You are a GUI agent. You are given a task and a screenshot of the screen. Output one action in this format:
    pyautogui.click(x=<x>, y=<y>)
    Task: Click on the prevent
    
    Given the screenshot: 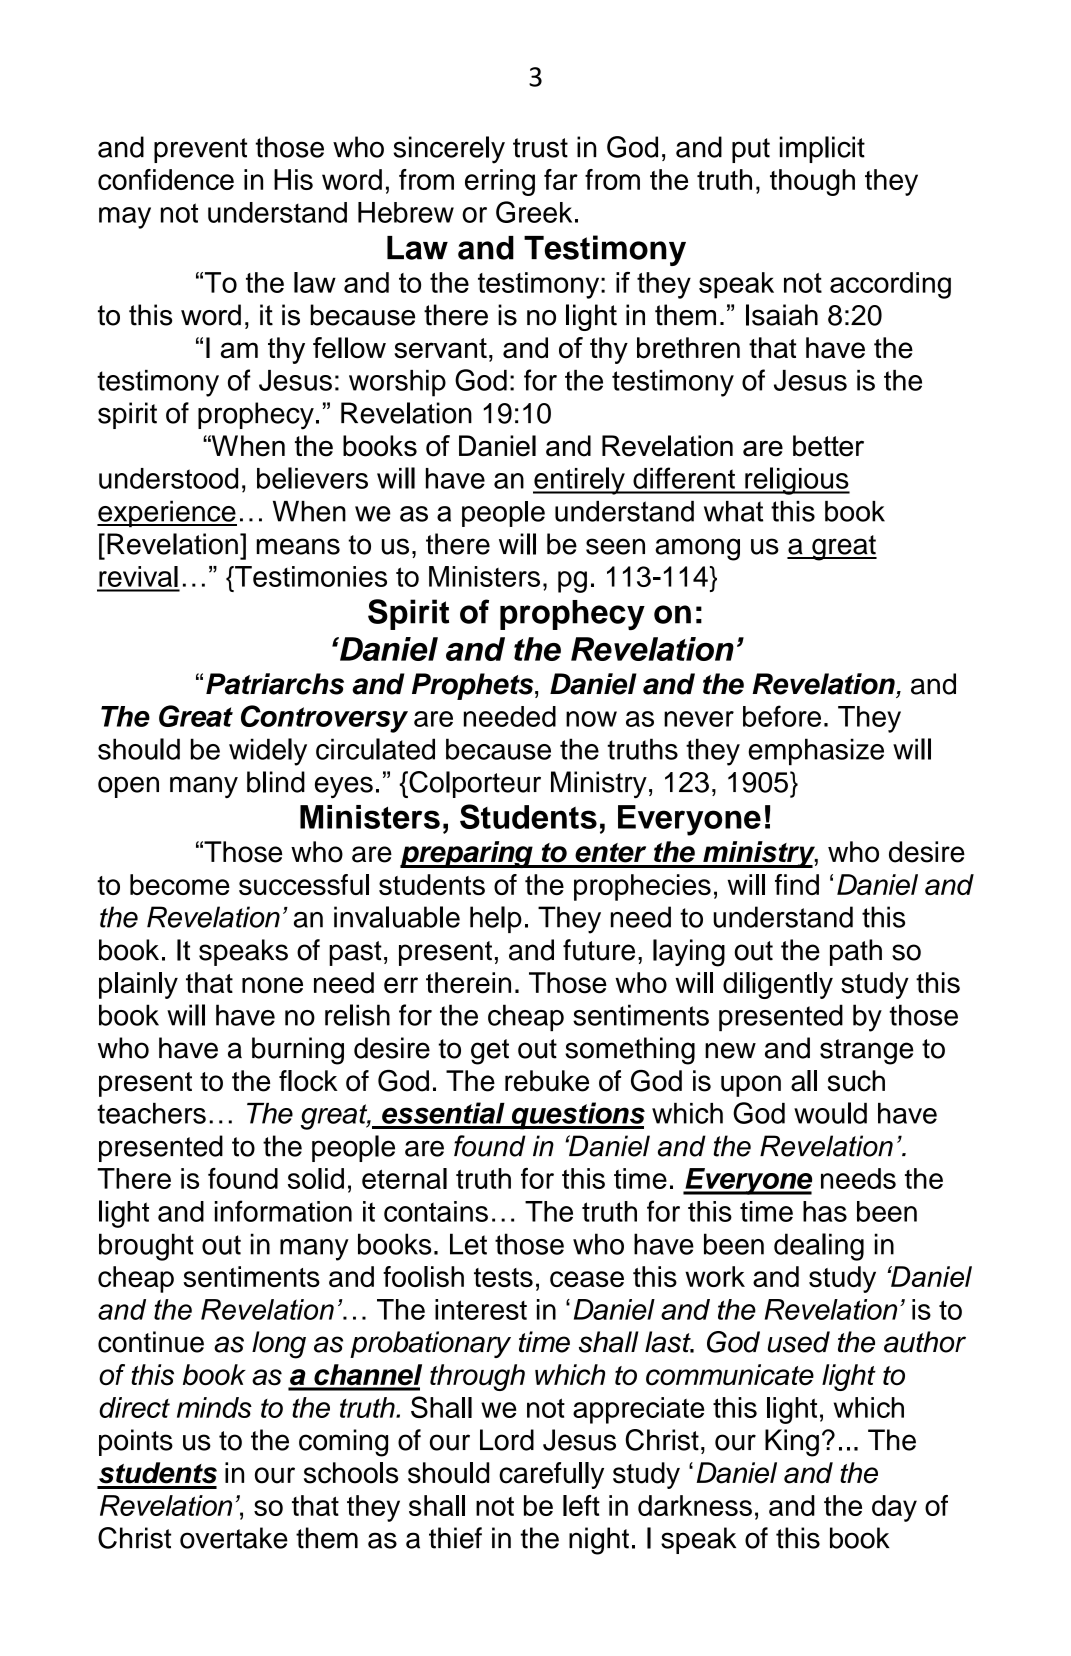 What is the action you would take?
    pyautogui.click(x=200, y=150)
